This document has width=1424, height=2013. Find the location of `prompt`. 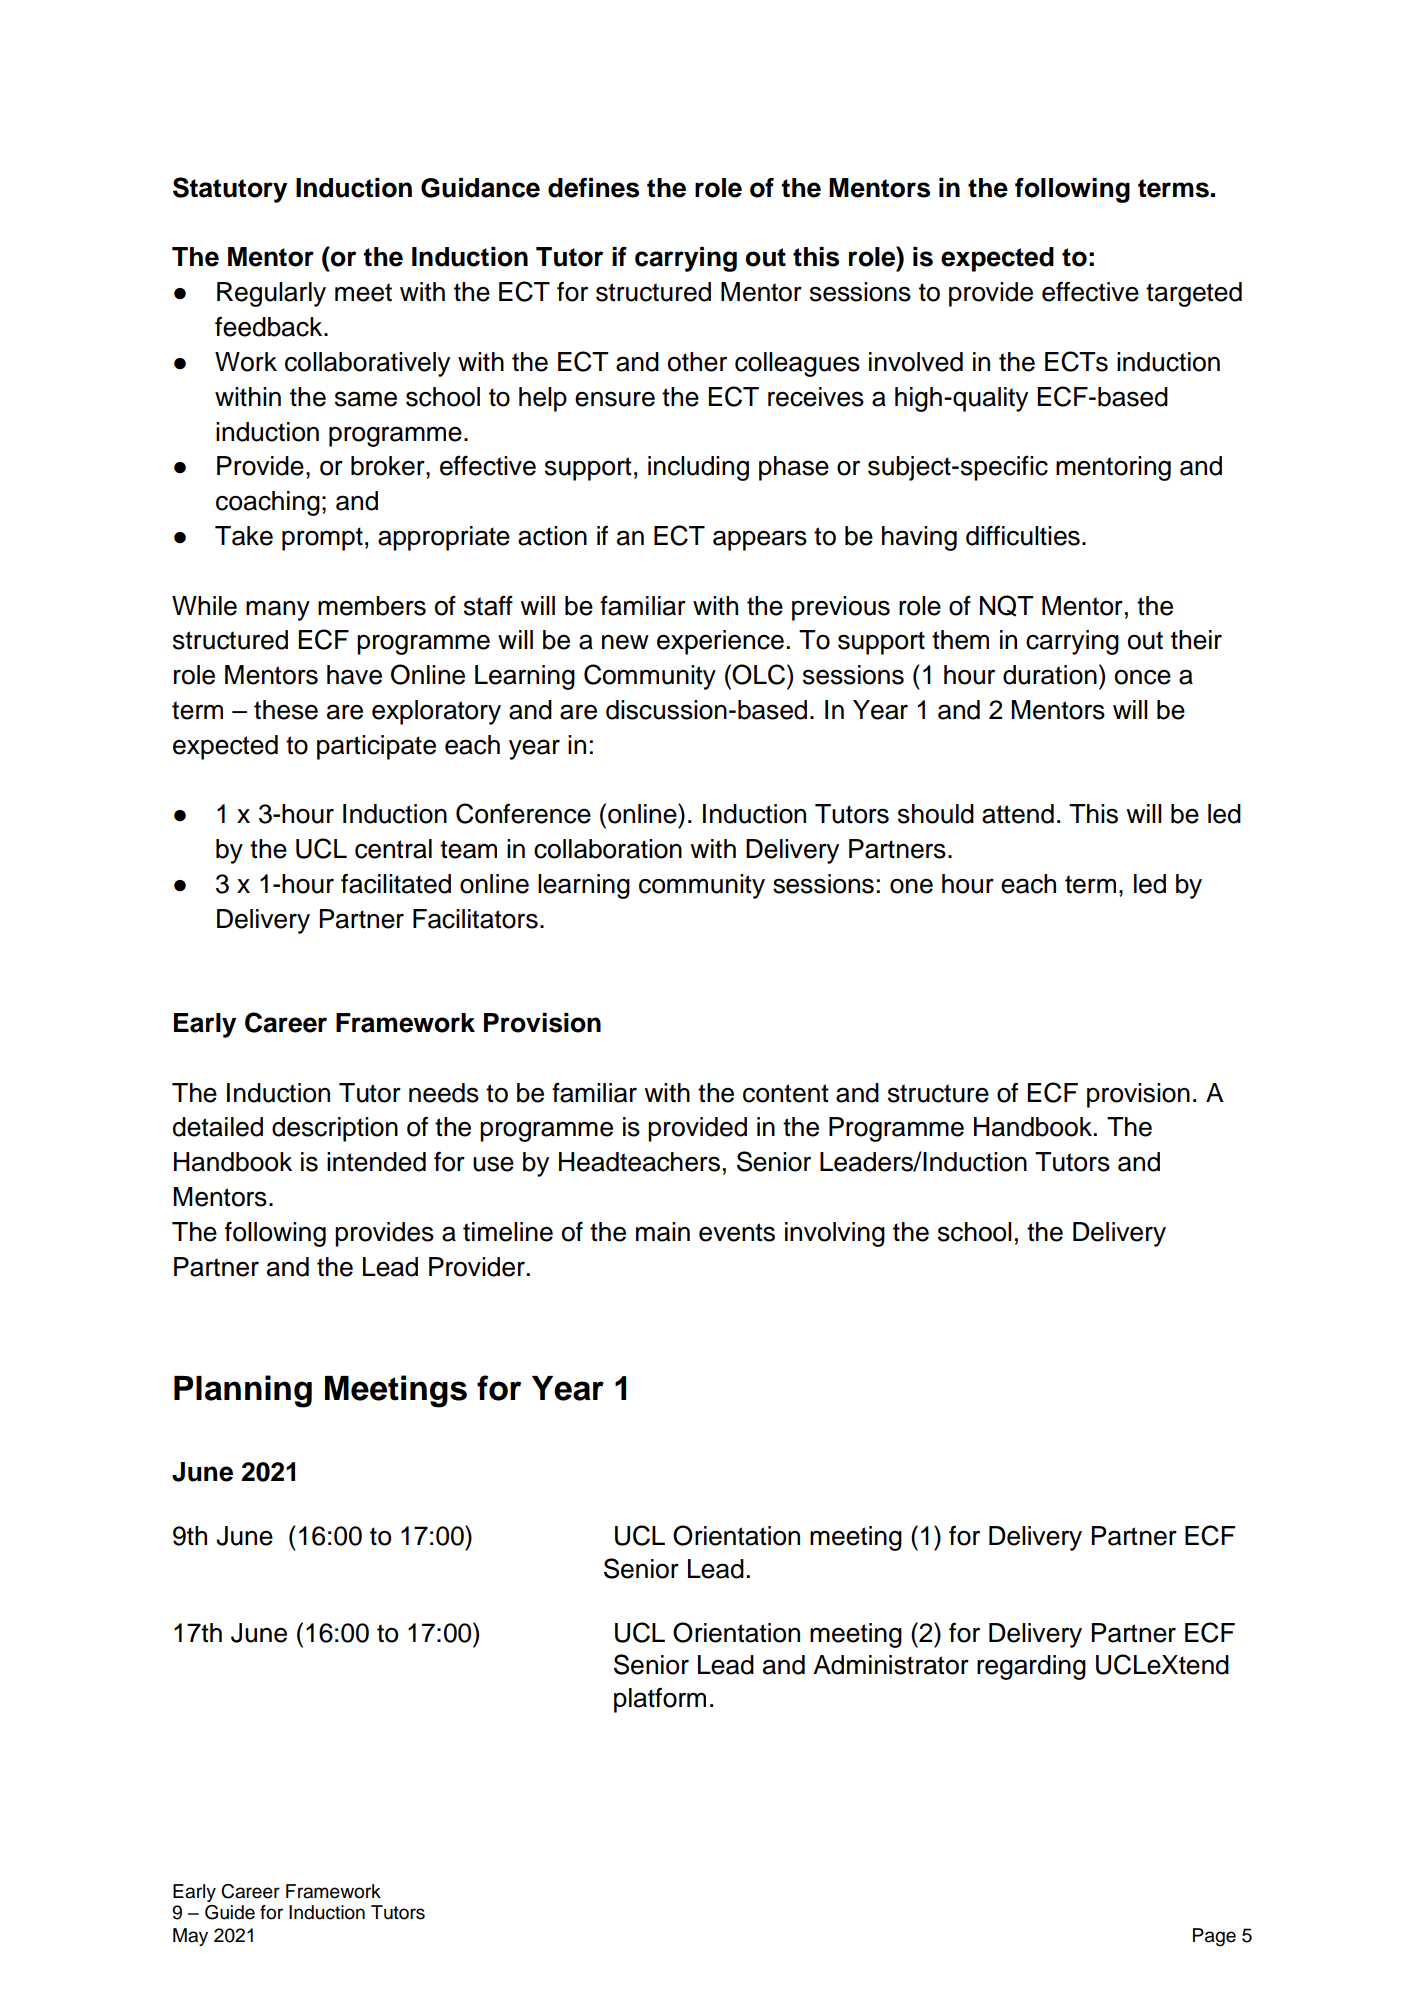

prompt is located at coordinates (322, 539).
